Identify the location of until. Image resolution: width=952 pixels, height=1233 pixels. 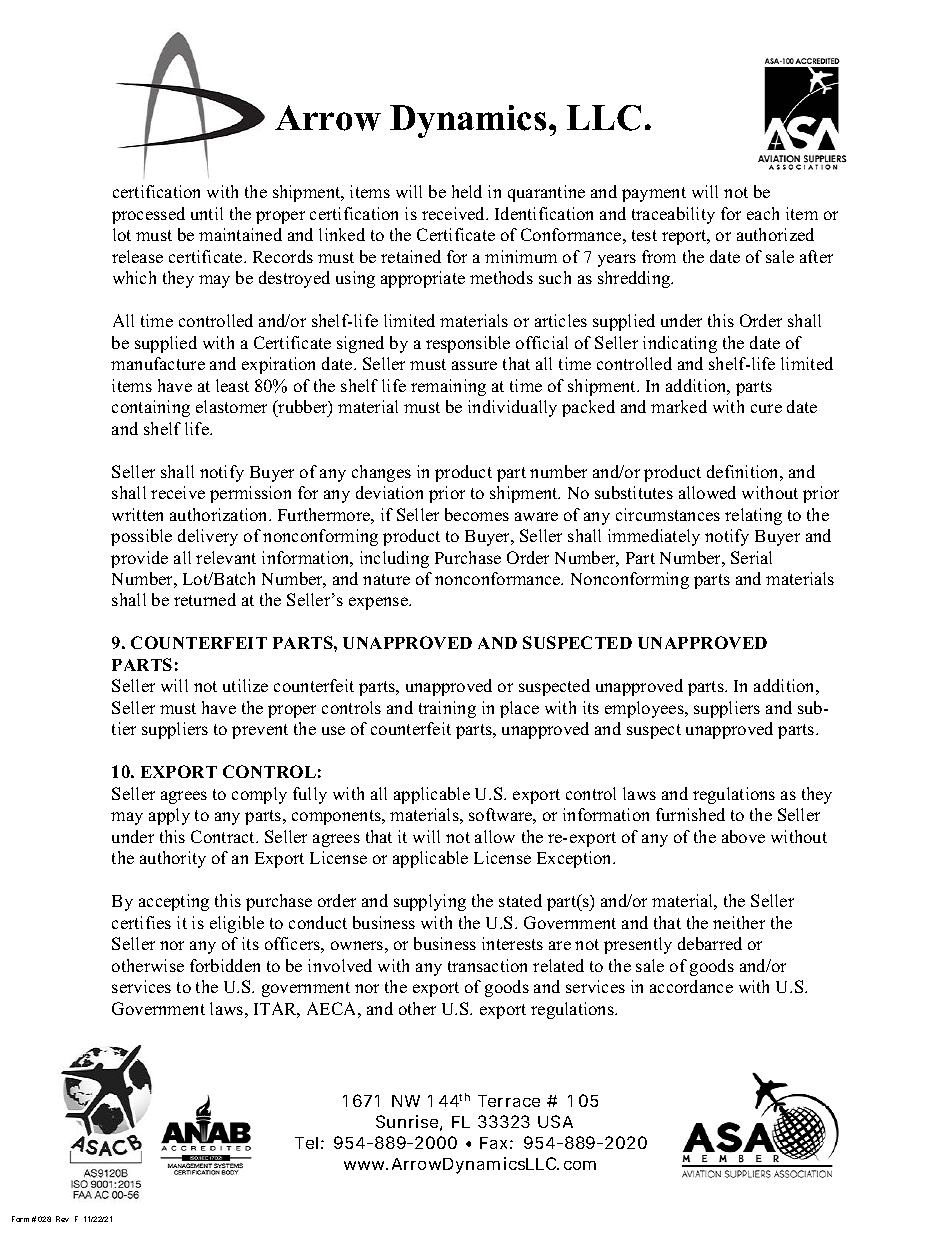
(207, 213).
